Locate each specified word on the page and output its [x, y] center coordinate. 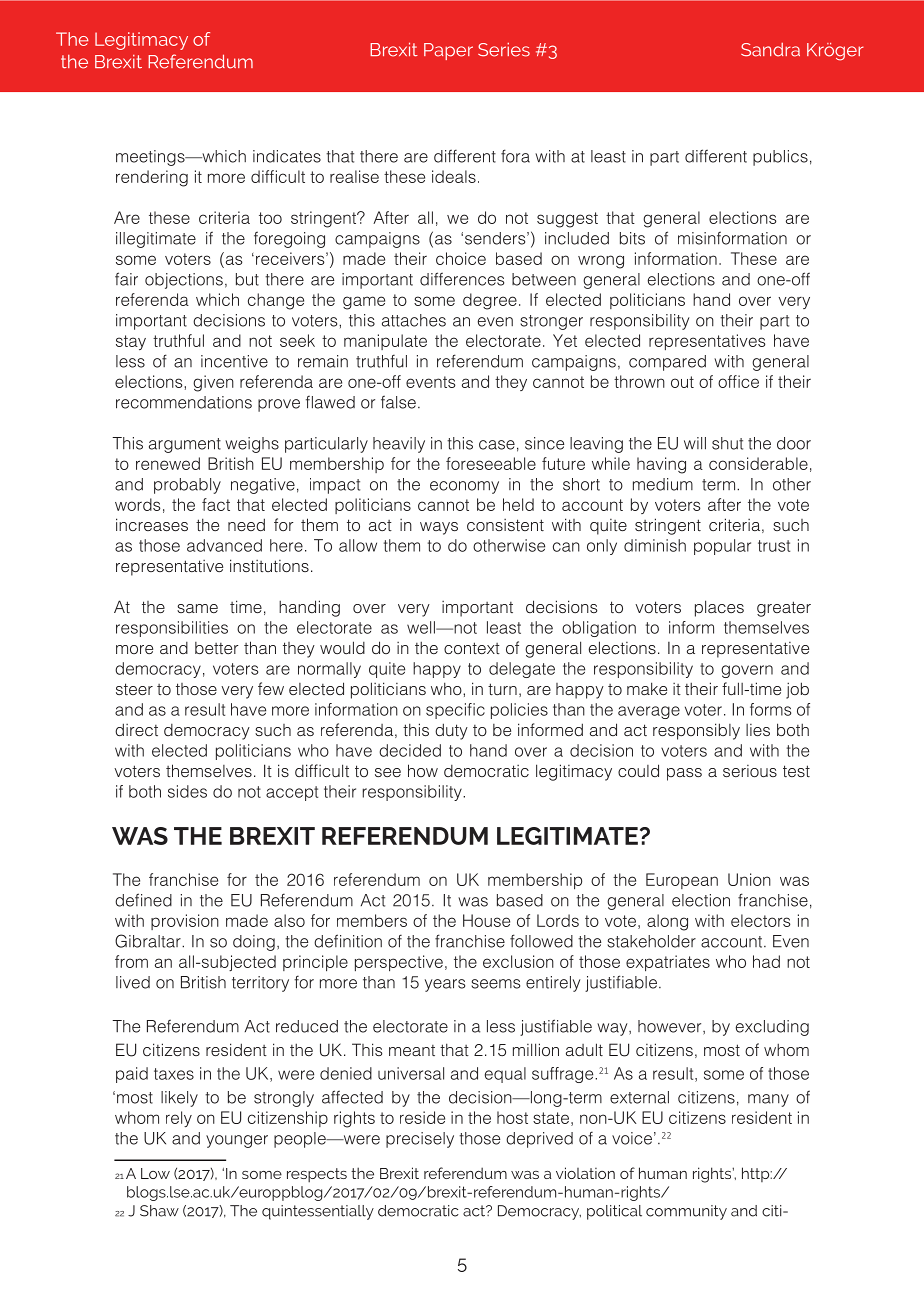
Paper [448, 51]
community [686, 1212]
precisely [420, 1140]
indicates [287, 156]
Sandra [770, 50]
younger [237, 1141]
